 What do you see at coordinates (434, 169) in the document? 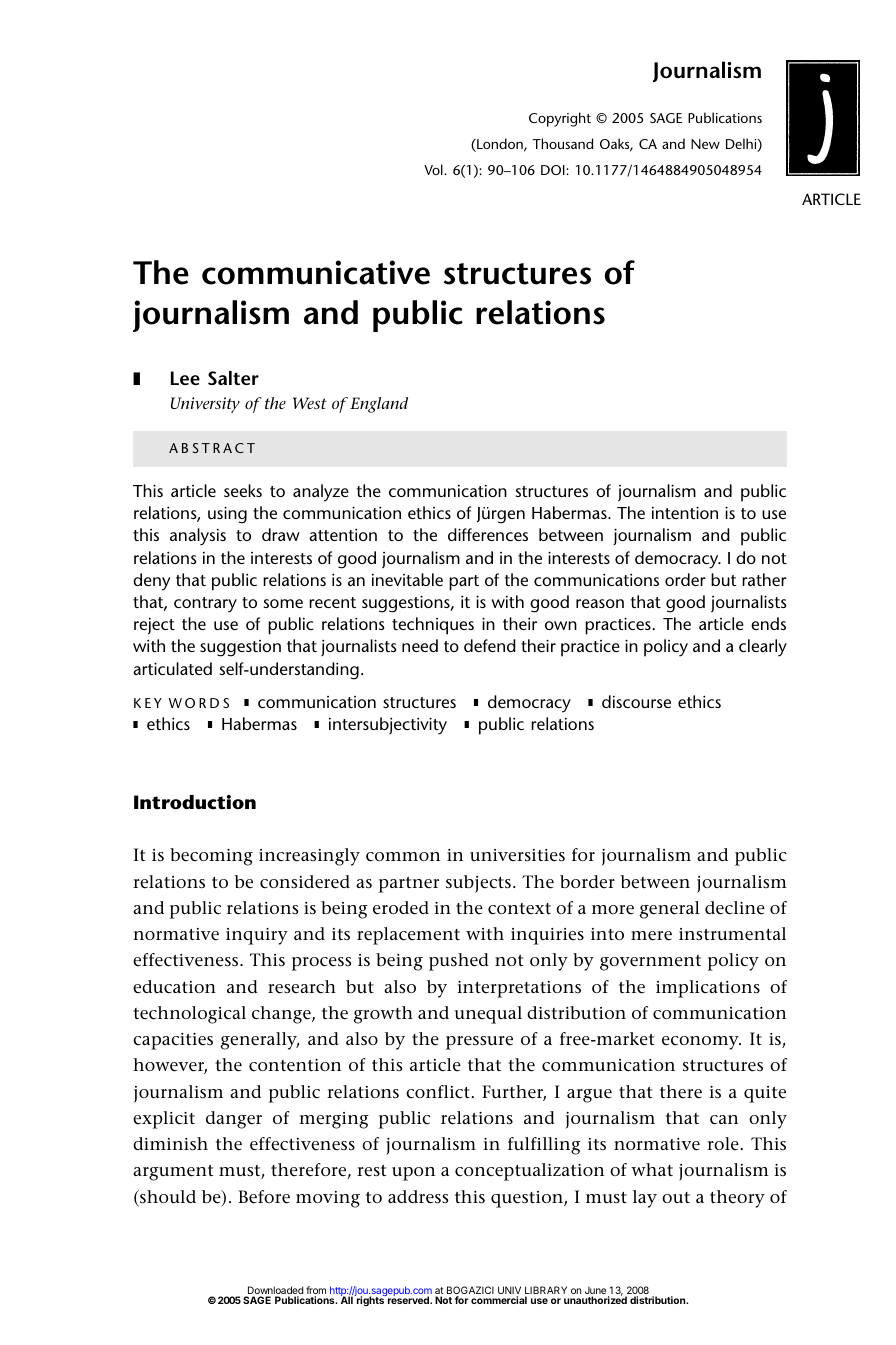
I see `Vol` at bounding box center [434, 169].
